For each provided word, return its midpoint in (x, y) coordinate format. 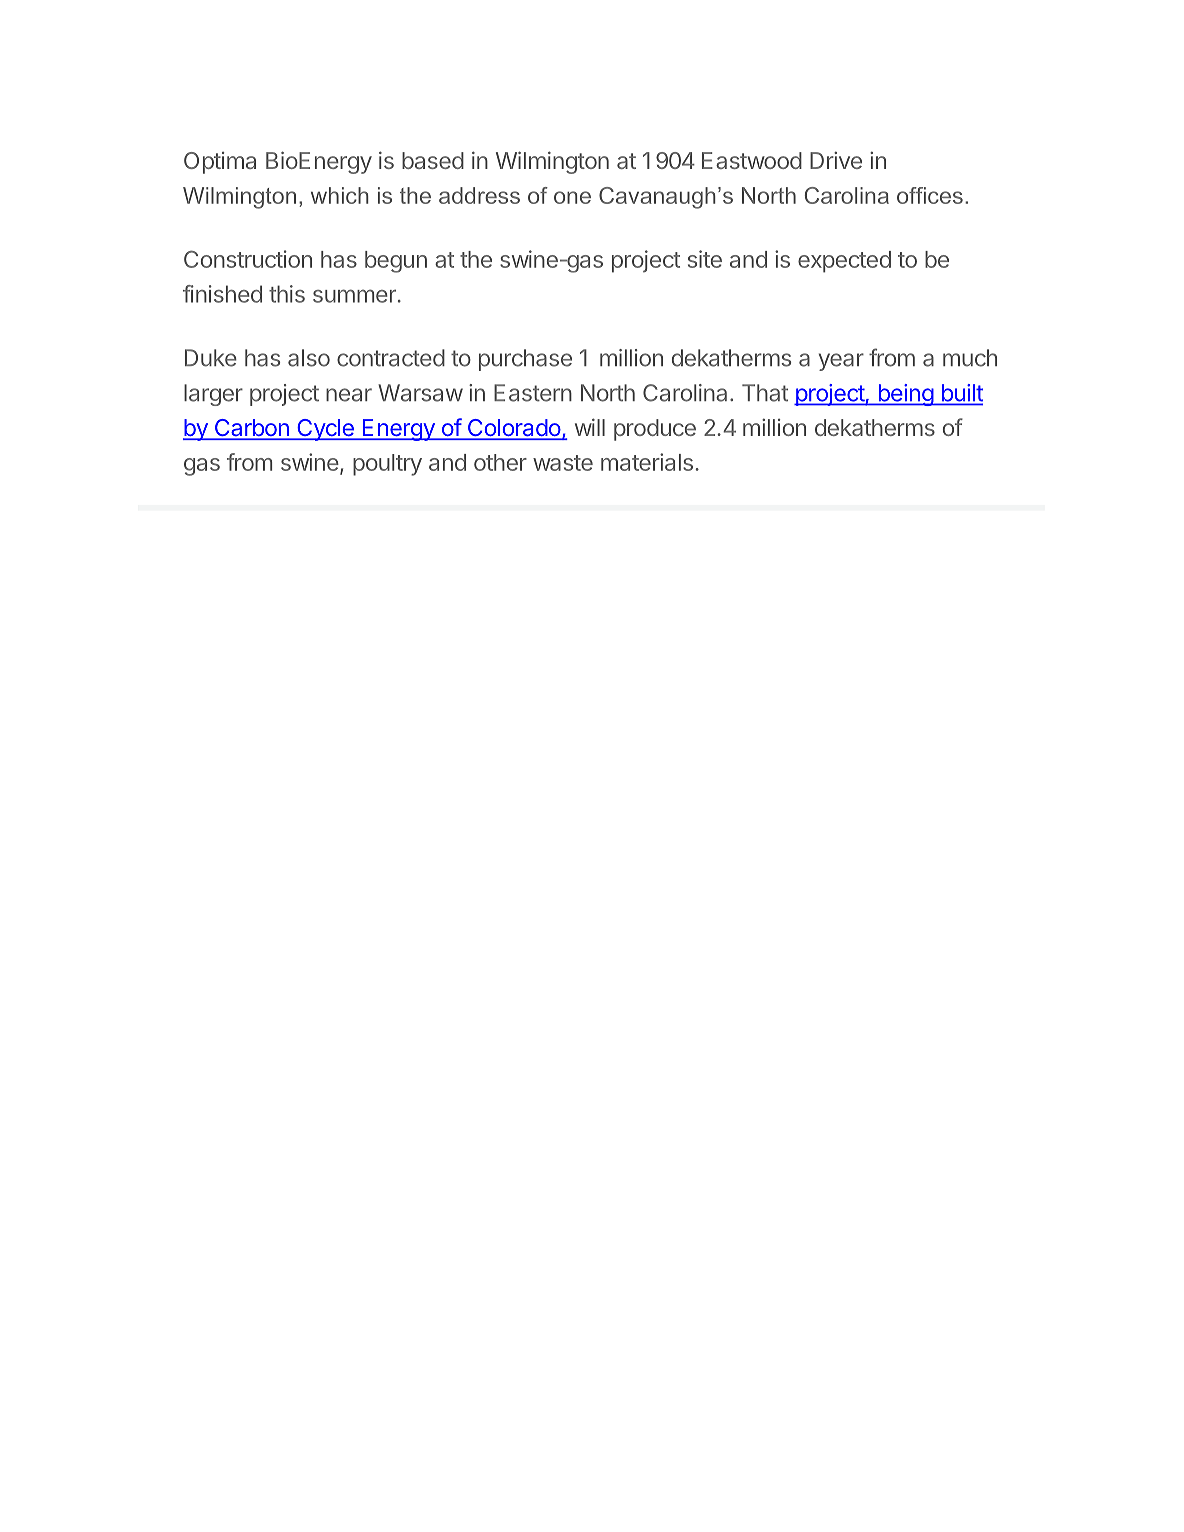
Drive (836, 160)
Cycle (325, 430)
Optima (220, 163)
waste (563, 463)
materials (647, 462)
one (572, 197)
